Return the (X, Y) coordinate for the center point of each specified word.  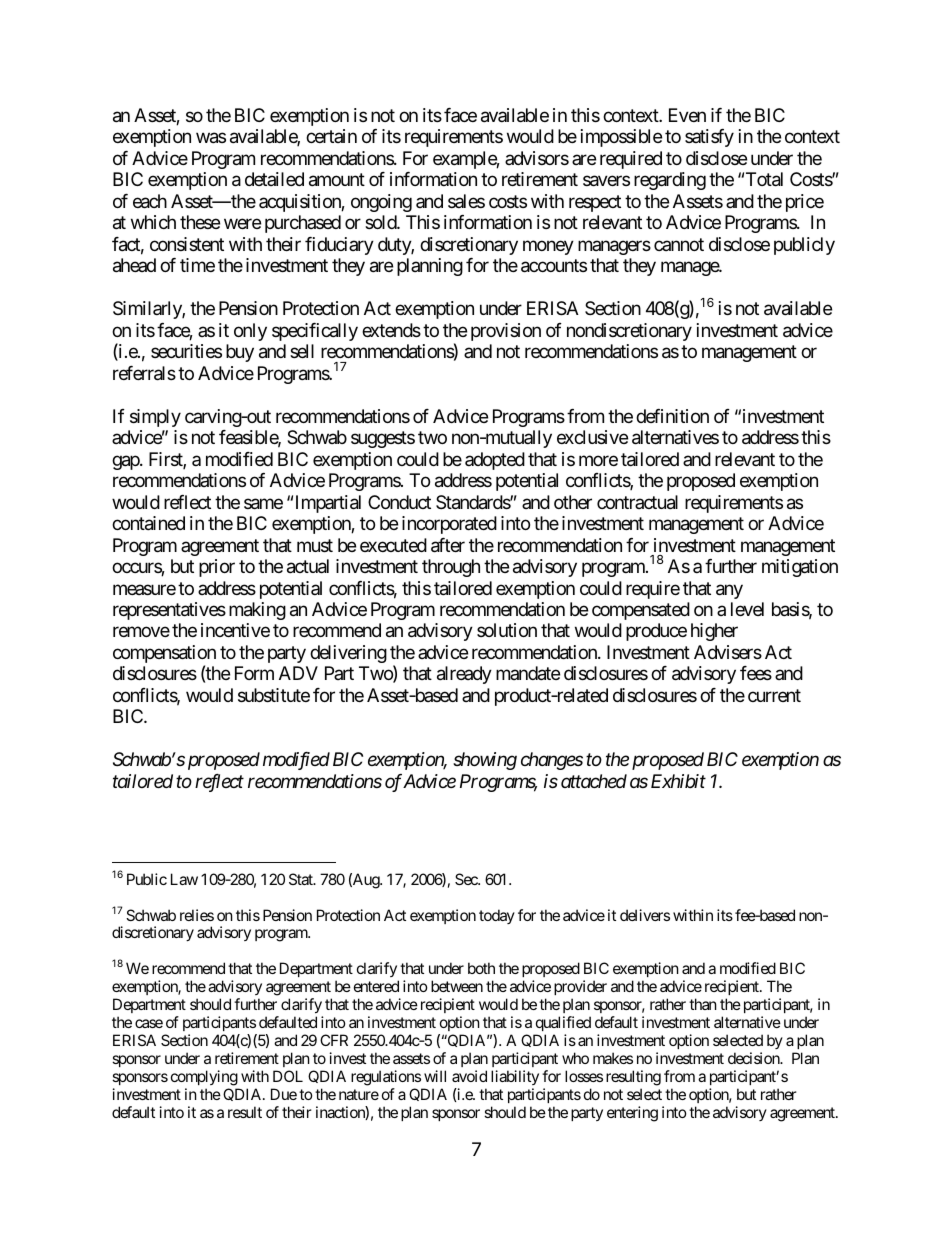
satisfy (709, 138)
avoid (469, 1076)
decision (755, 1058)
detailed (274, 179)
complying (204, 1078)
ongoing (381, 203)
